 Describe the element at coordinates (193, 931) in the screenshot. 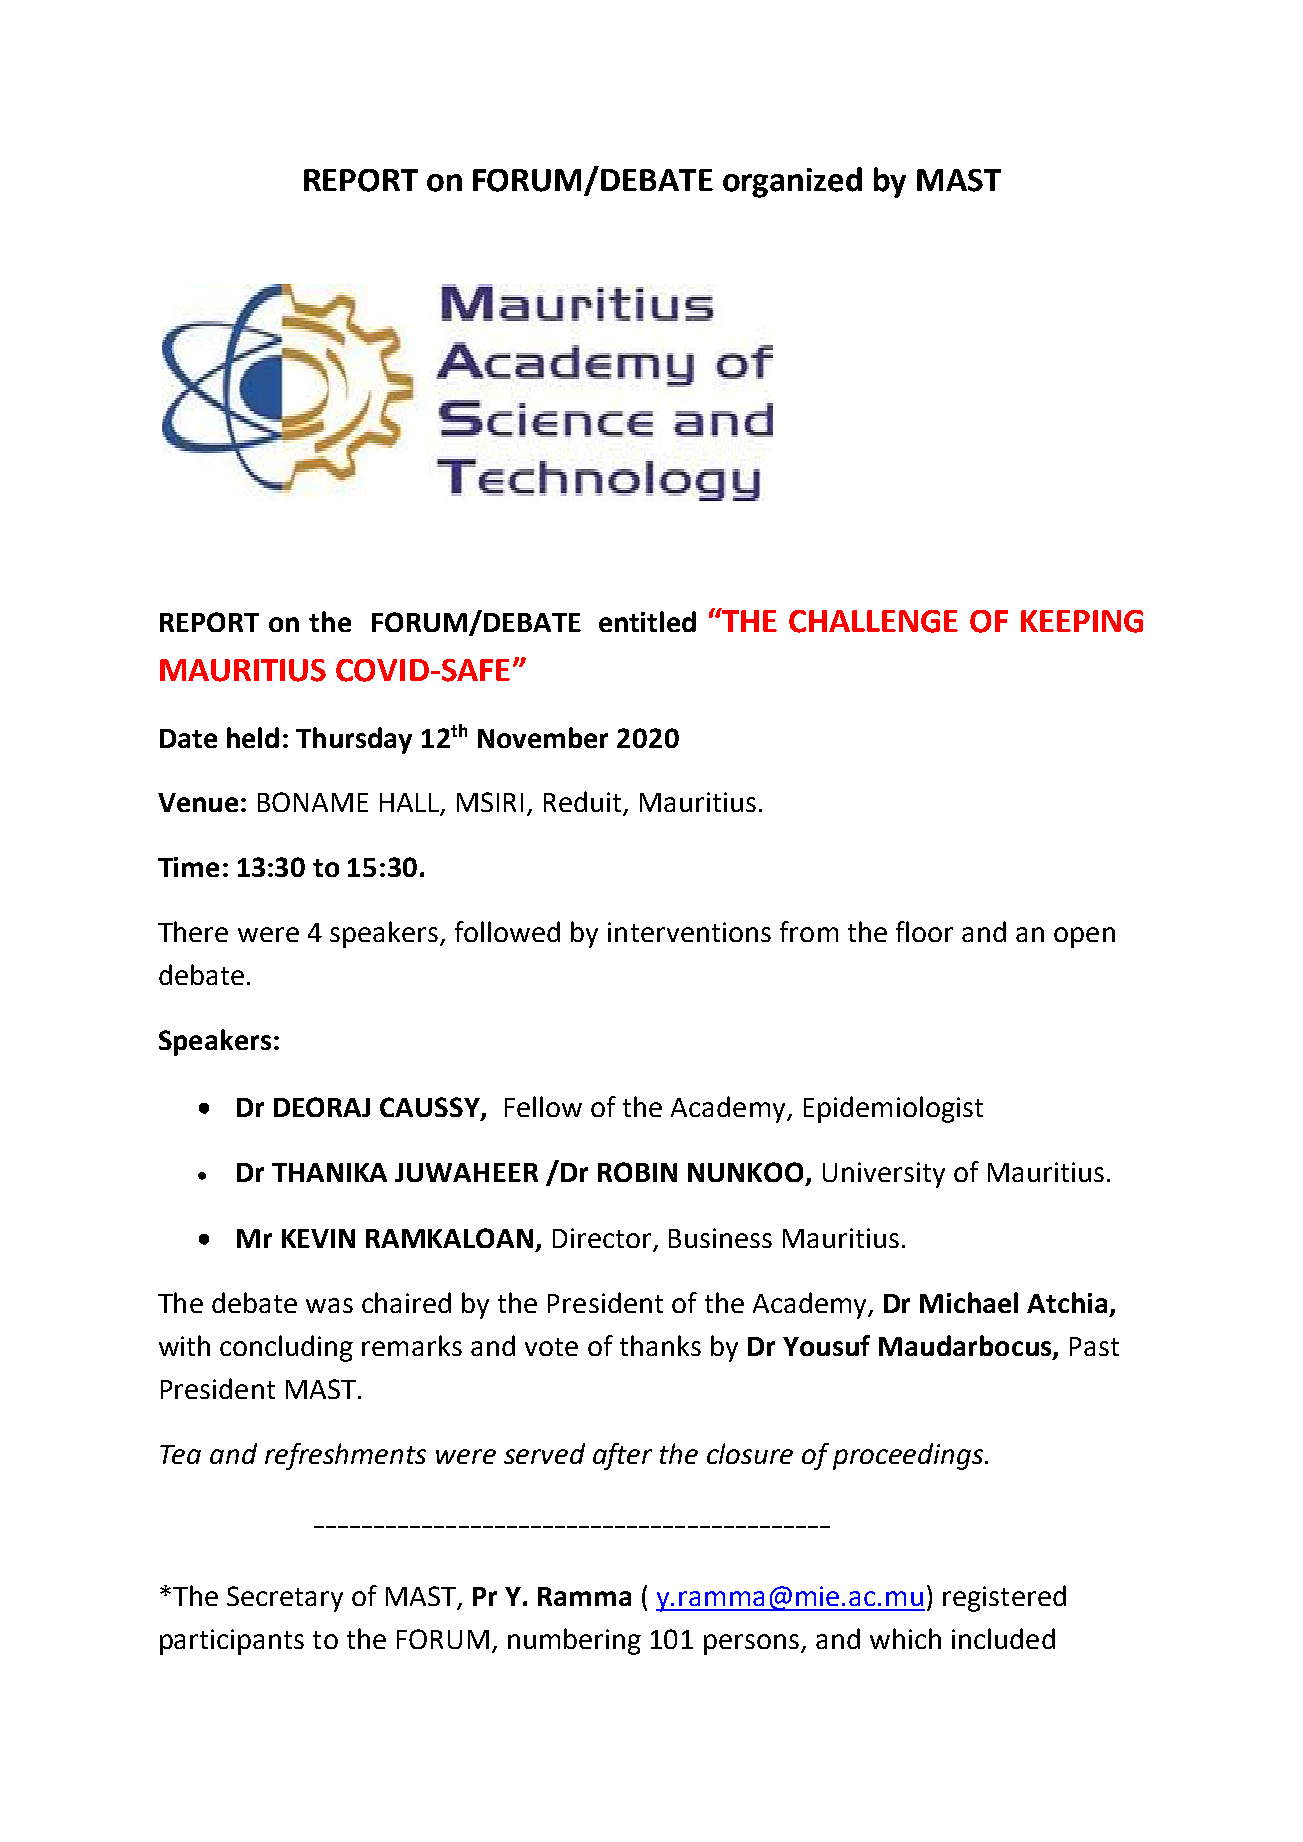

I see `There` at that location.
